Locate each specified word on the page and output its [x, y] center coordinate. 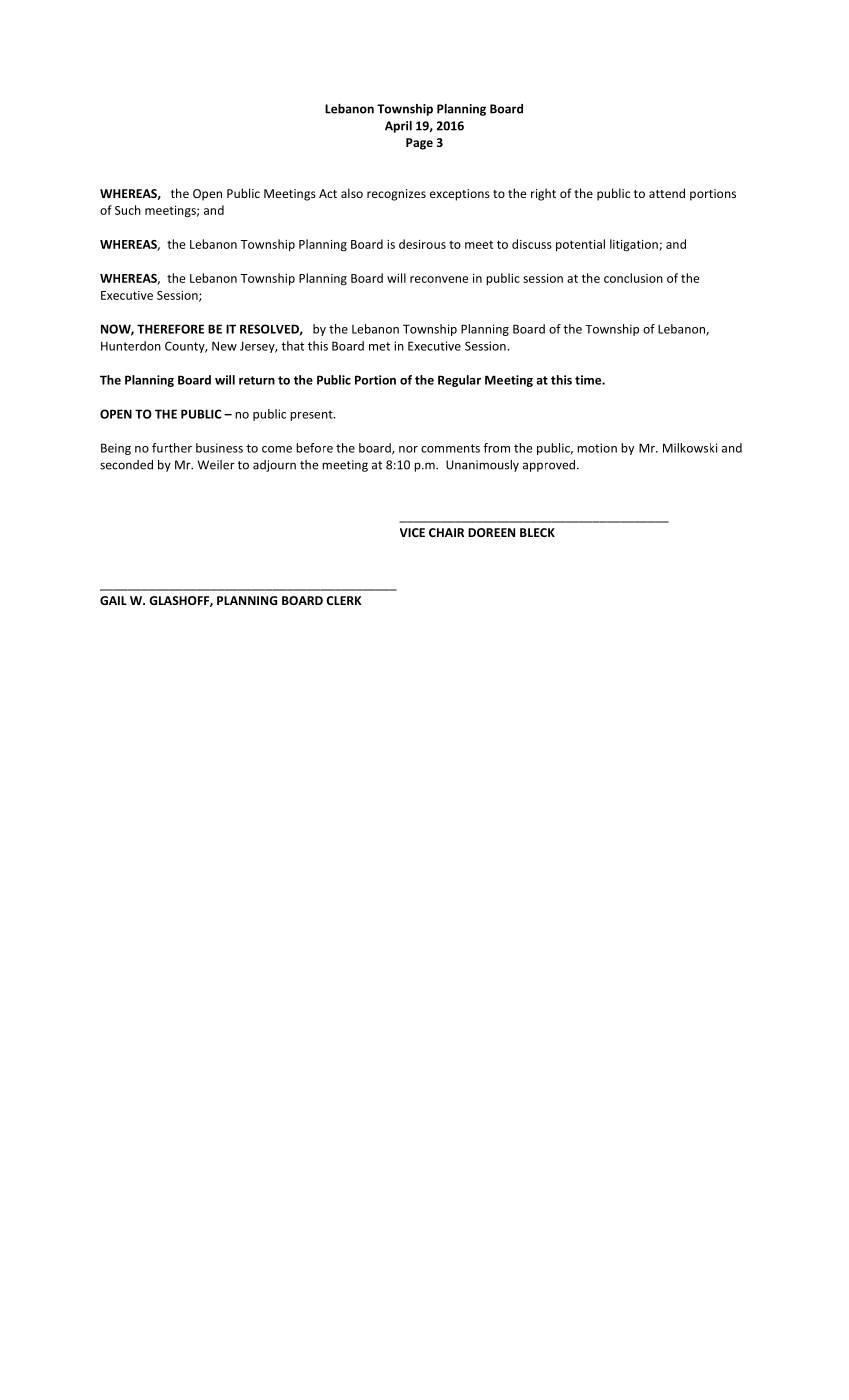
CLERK [344, 600]
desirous [422, 244]
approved [549, 466]
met [379, 346]
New [224, 346]
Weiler [216, 465]
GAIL [113, 600]
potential [580, 245]
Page [419, 144]
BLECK [537, 532]
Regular [459, 381]
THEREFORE [170, 329]
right [543, 194]
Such [128, 210]
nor [408, 449]
